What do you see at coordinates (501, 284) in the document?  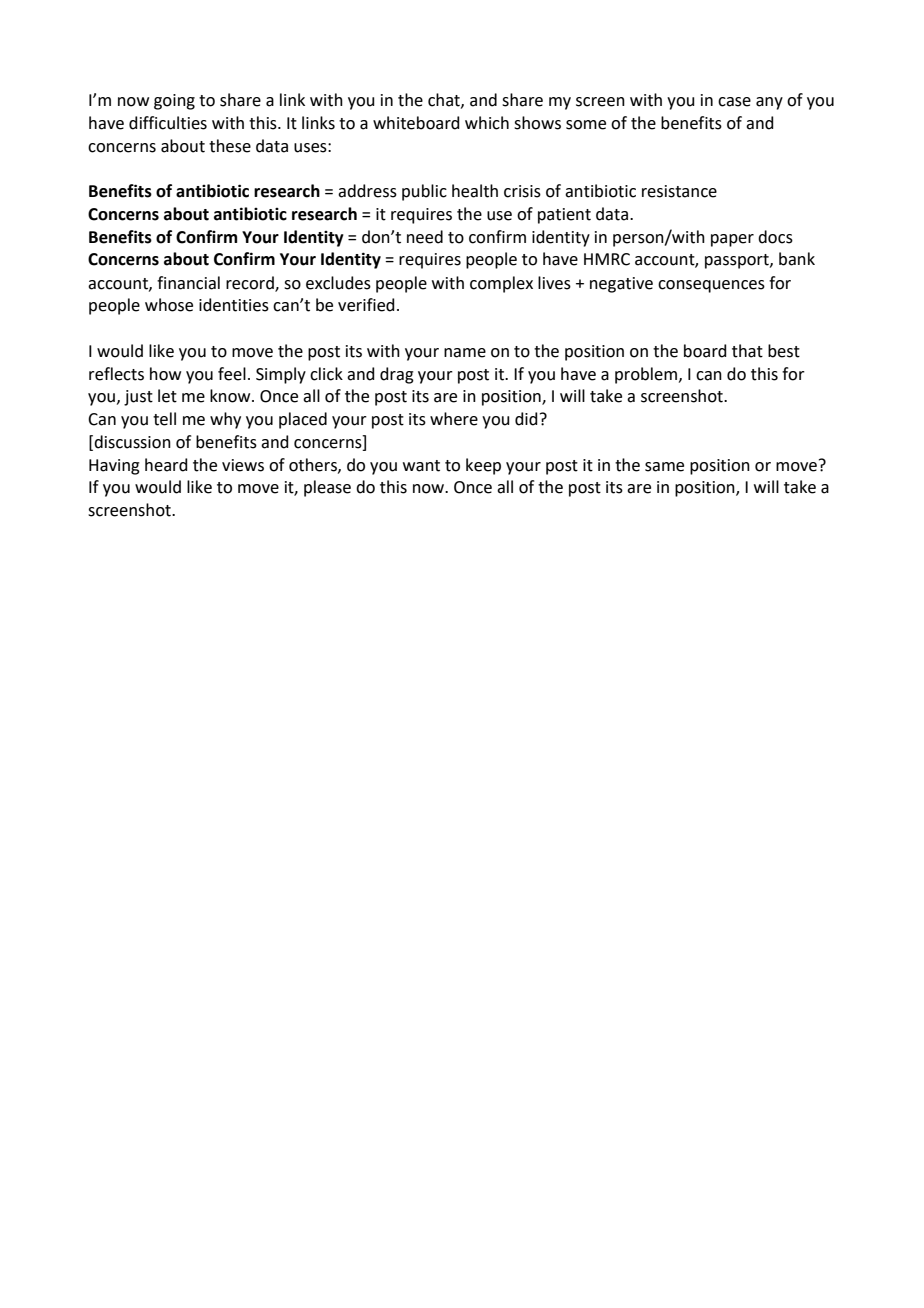 I see `complex` at bounding box center [501, 284].
